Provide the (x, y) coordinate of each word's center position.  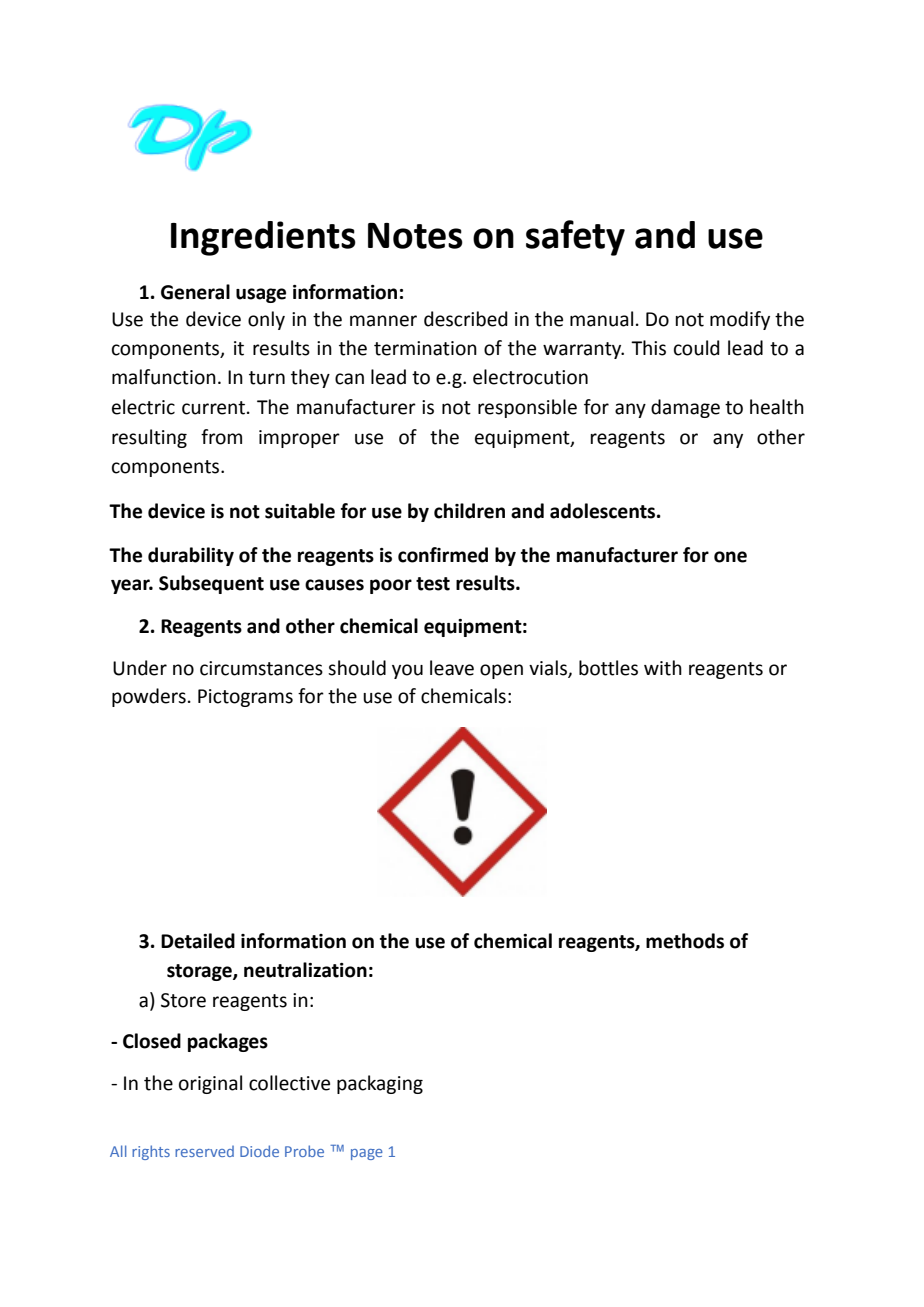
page (367, 1154)
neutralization (305, 970)
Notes (415, 236)
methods (685, 941)
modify (740, 320)
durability (191, 556)
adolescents (604, 511)
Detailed (198, 941)
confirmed (443, 555)
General (195, 292)
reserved (204, 1151)
